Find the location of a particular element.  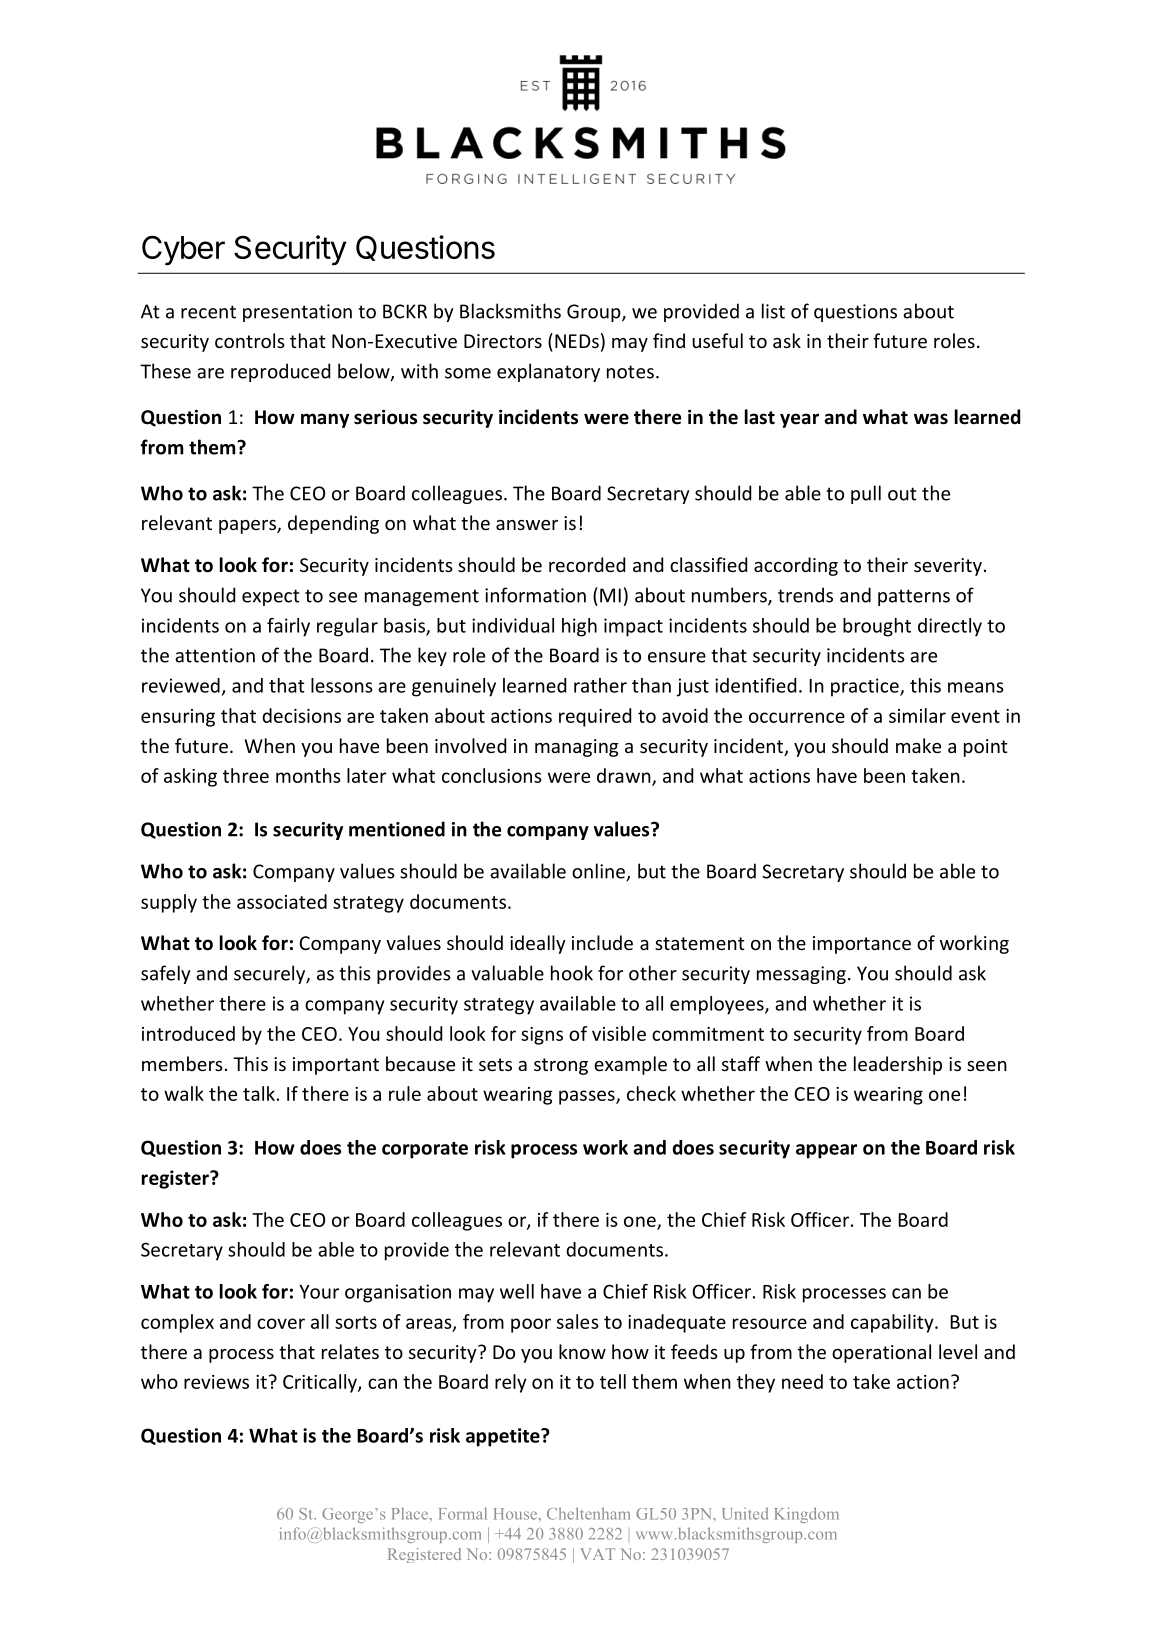

VAT is located at coordinates (597, 1554).
